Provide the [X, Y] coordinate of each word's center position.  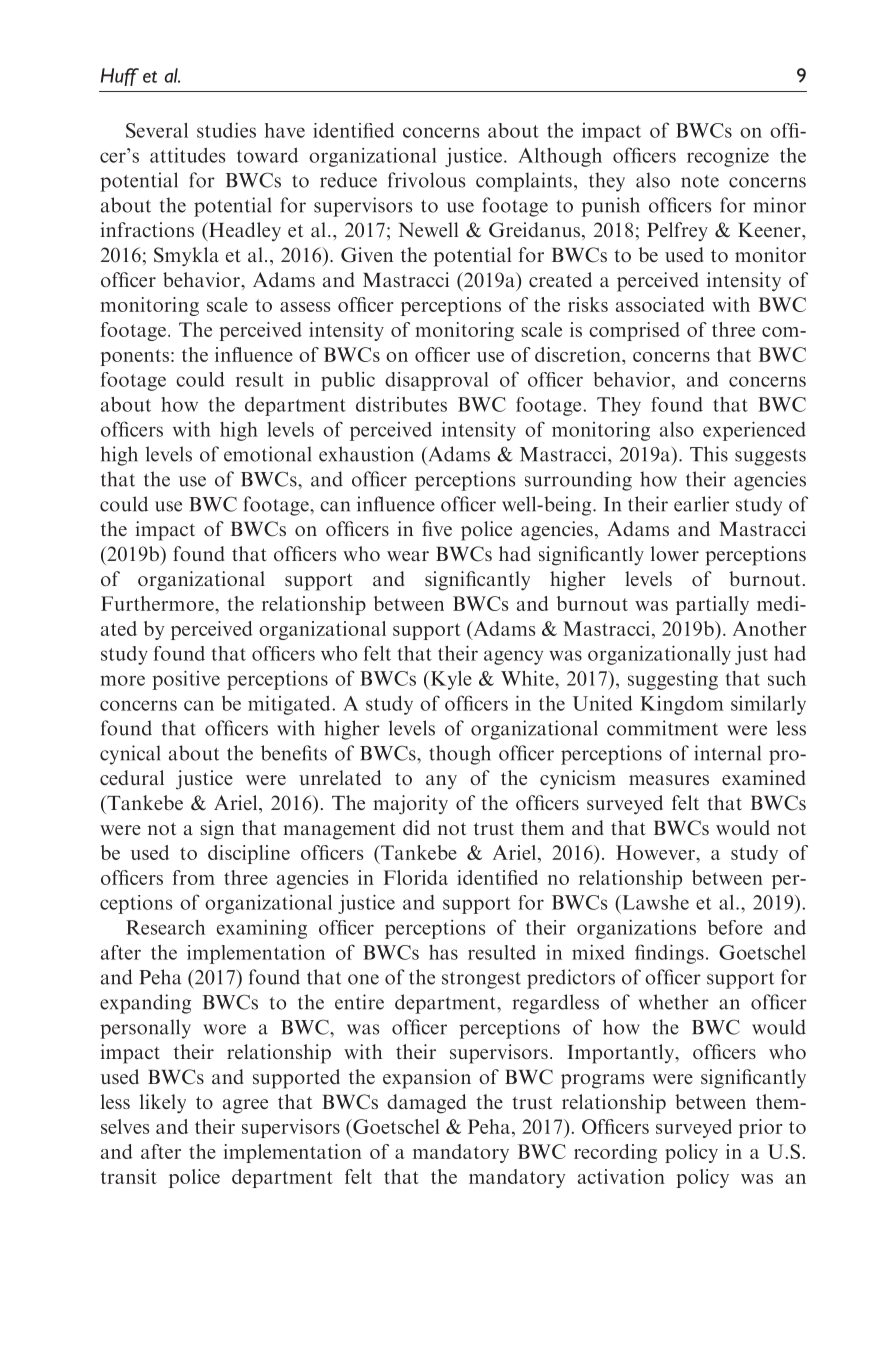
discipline [249, 854]
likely [163, 1103]
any [441, 782]
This [709, 454]
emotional [267, 454]
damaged [426, 1104]
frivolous [426, 180]
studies [226, 130]
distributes [401, 404]
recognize [728, 157]
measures [669, 780]
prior [761, 1128]
